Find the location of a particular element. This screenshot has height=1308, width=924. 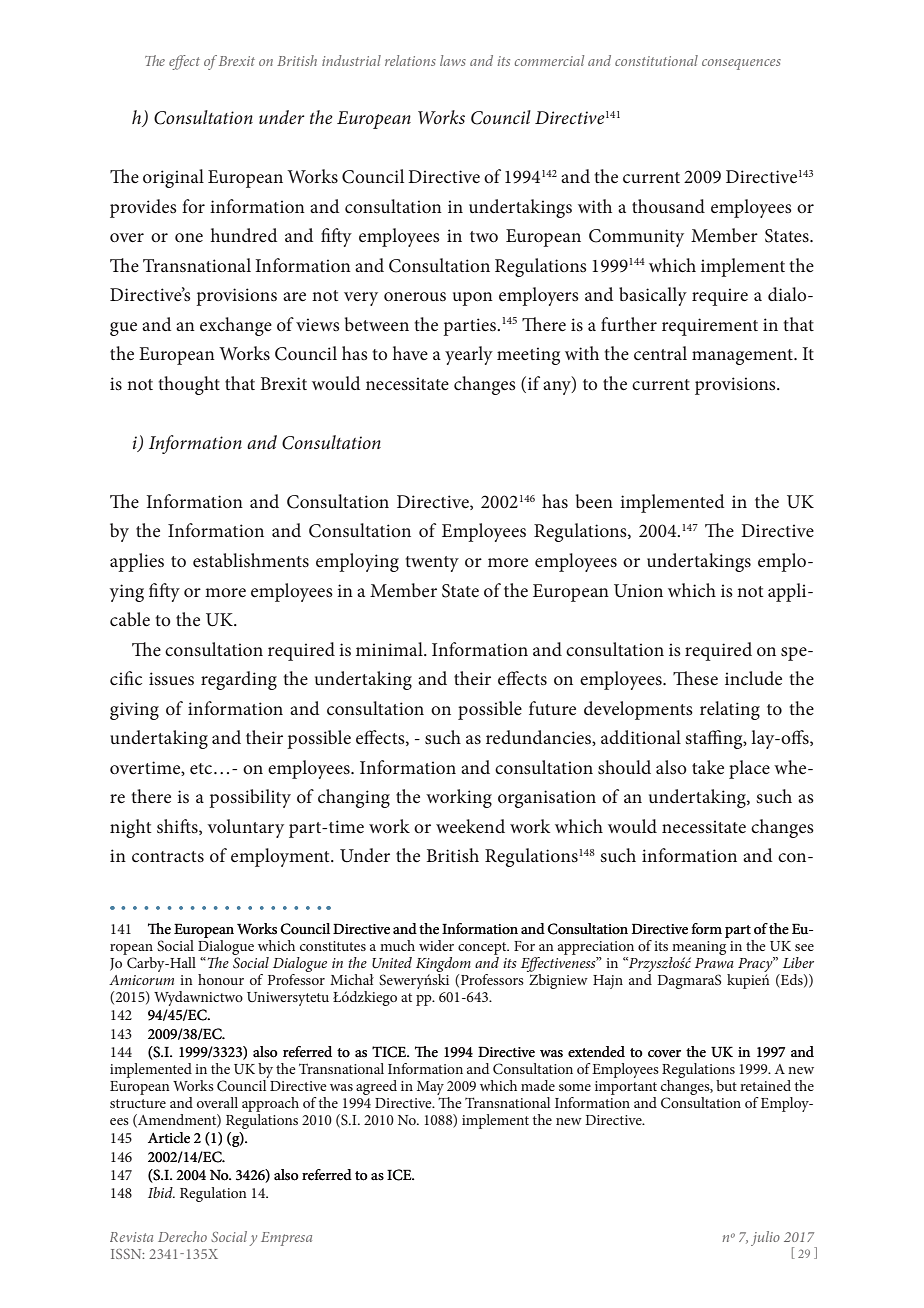

original is located at coordinates (173, 178).
